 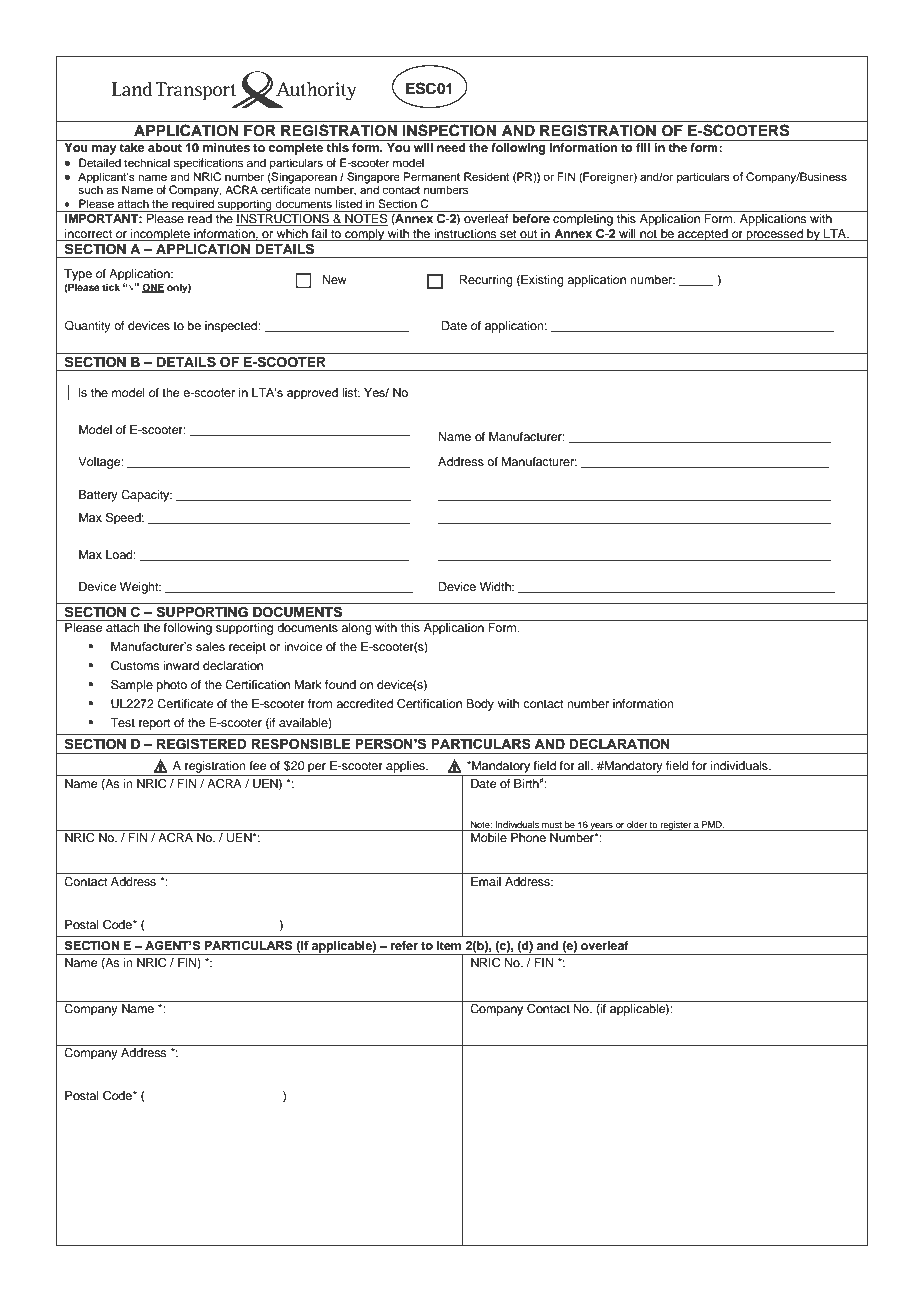 What do you see at coordinates (486, 281) in the image?
I see `Recurring` at bounding box center [486, 281].
